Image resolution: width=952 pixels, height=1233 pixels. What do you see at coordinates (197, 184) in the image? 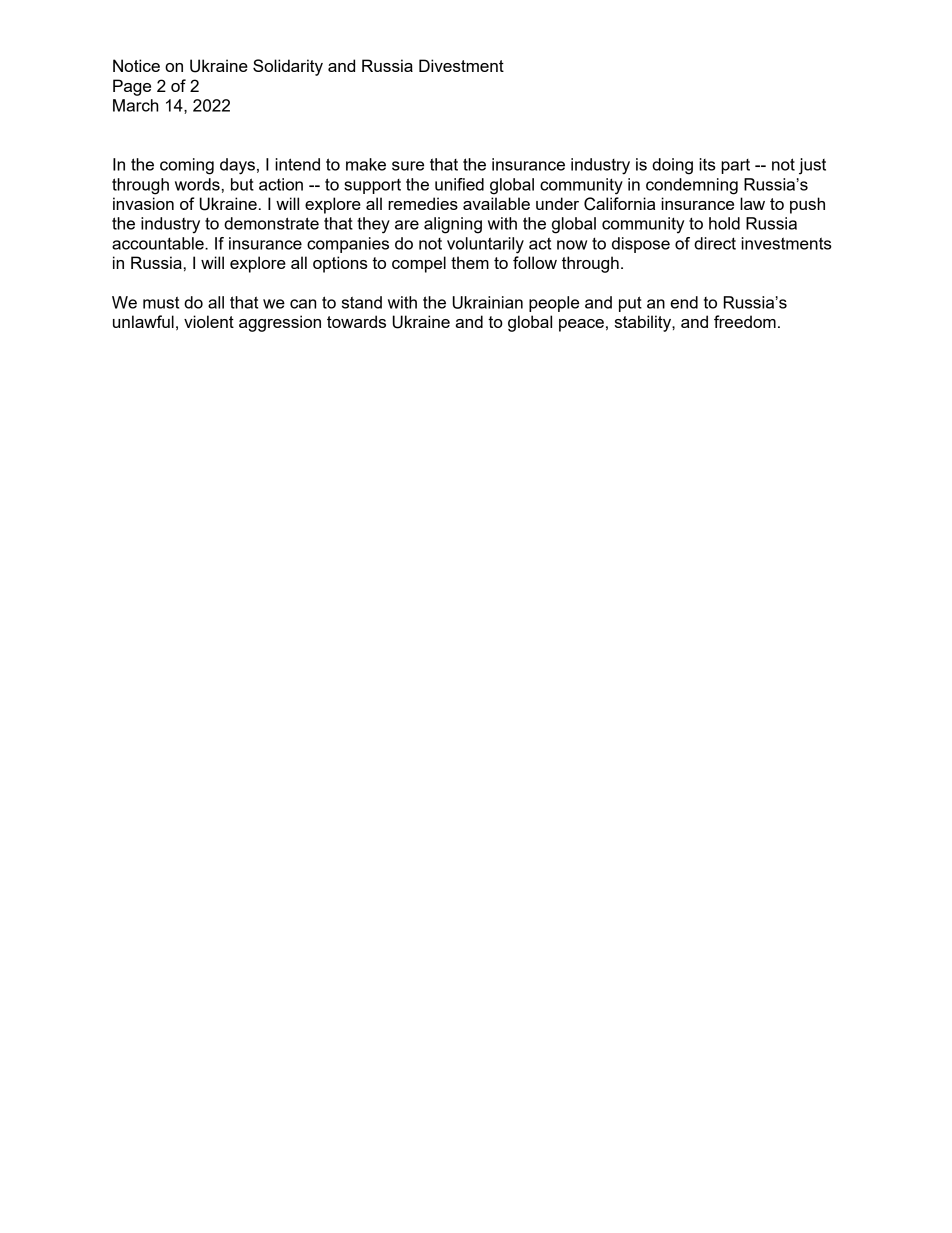
I see `words` at bounding box center [197, 184].
